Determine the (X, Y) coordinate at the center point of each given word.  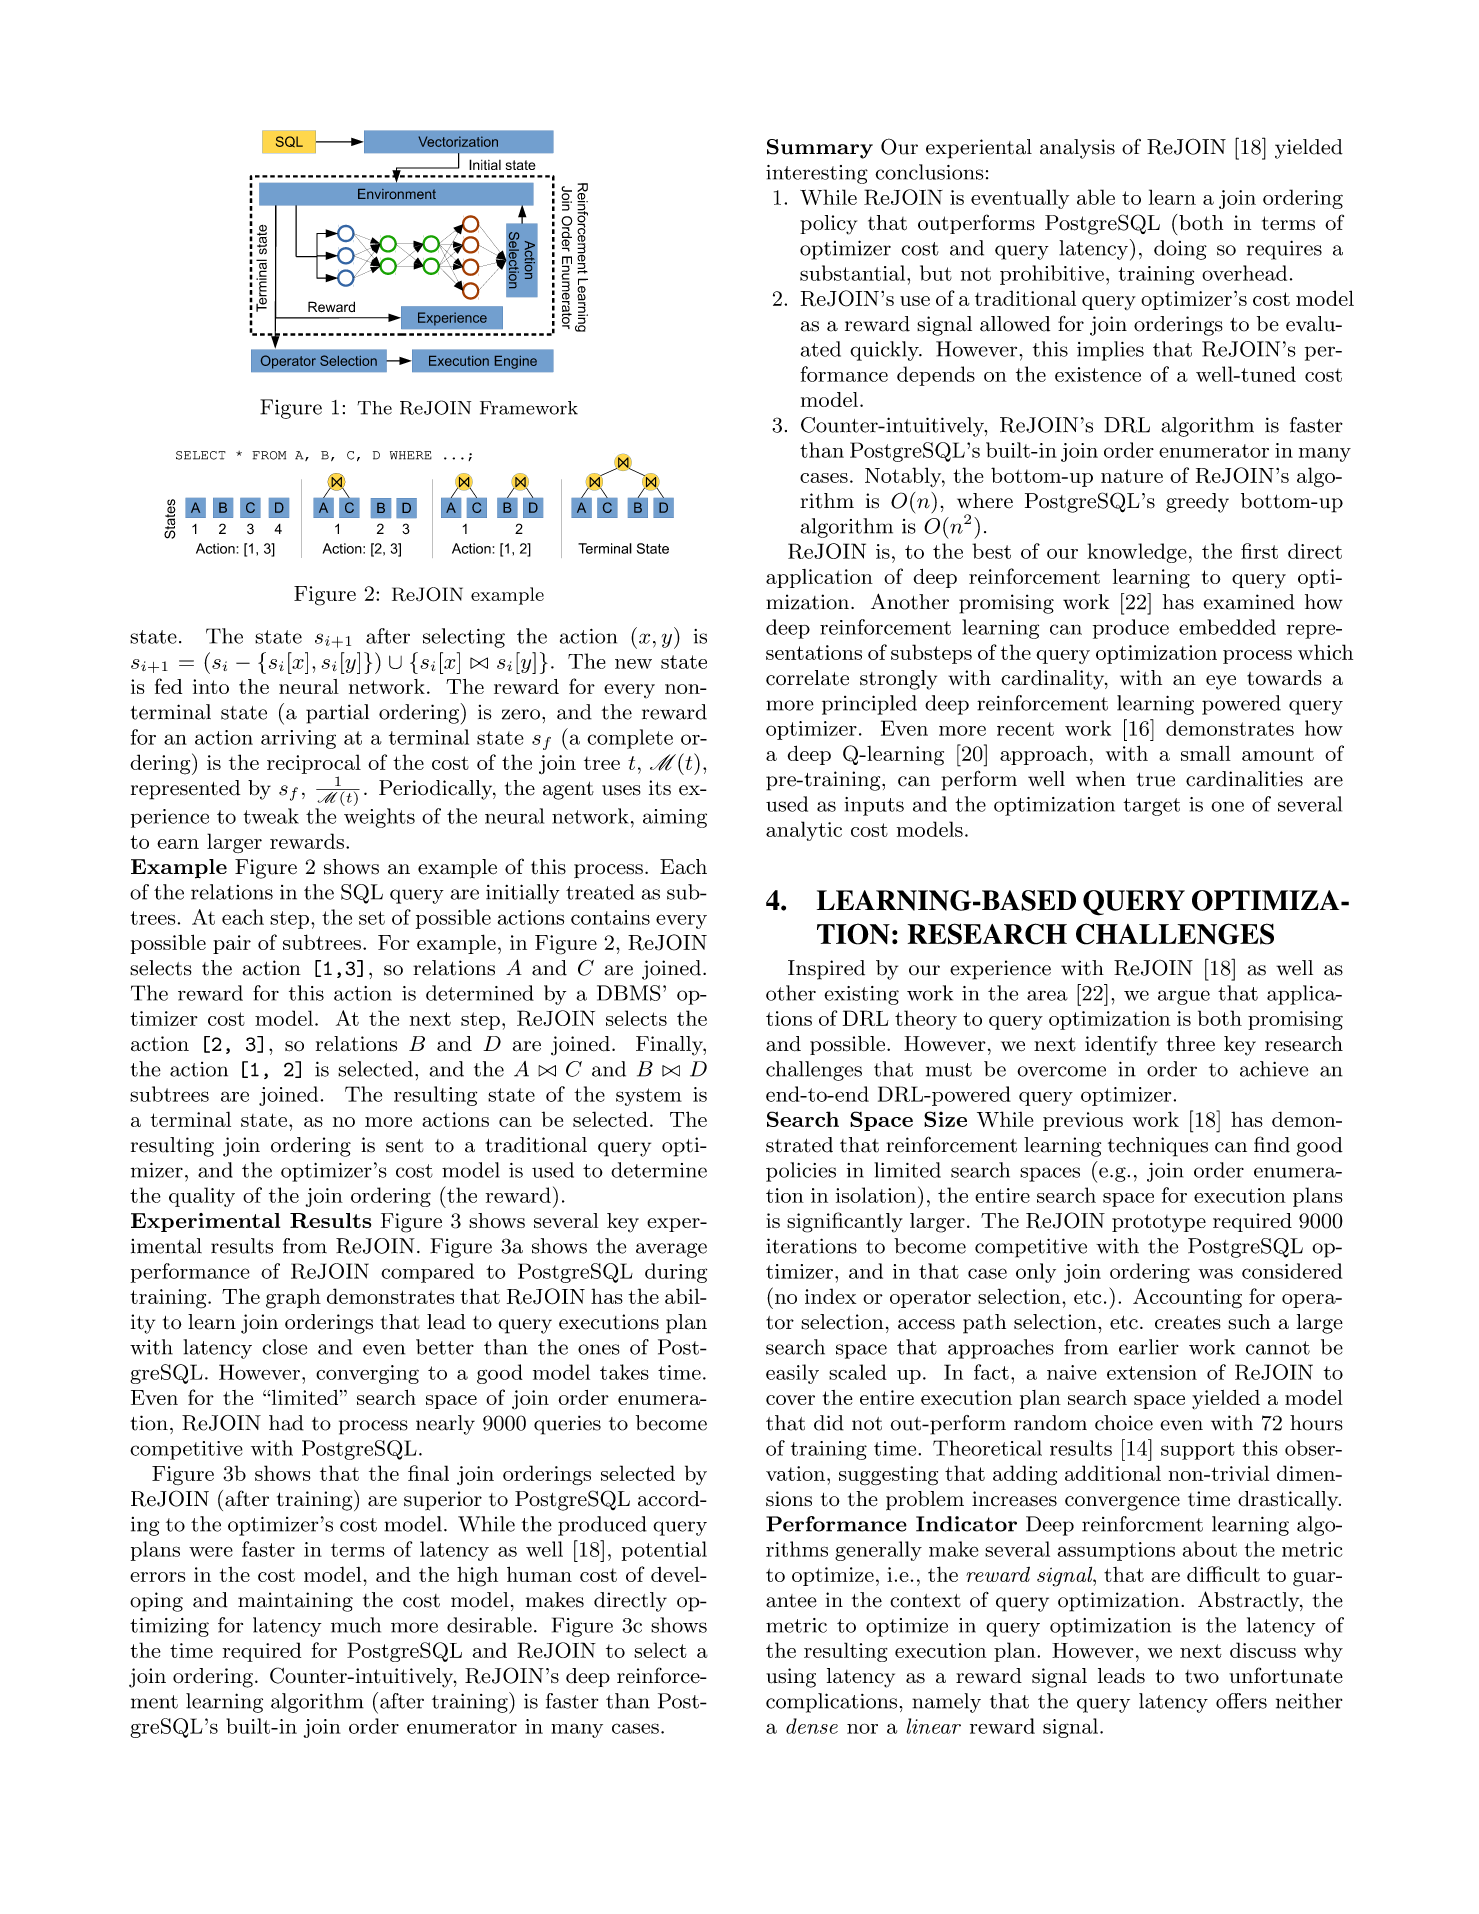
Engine (516, 362)
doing (1180, 250)
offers (1241, 1701)
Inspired (826, 970)
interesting (817, 174)
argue (1184, 997)
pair (232, 944)
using (791, 1678)
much (356, 1625)
